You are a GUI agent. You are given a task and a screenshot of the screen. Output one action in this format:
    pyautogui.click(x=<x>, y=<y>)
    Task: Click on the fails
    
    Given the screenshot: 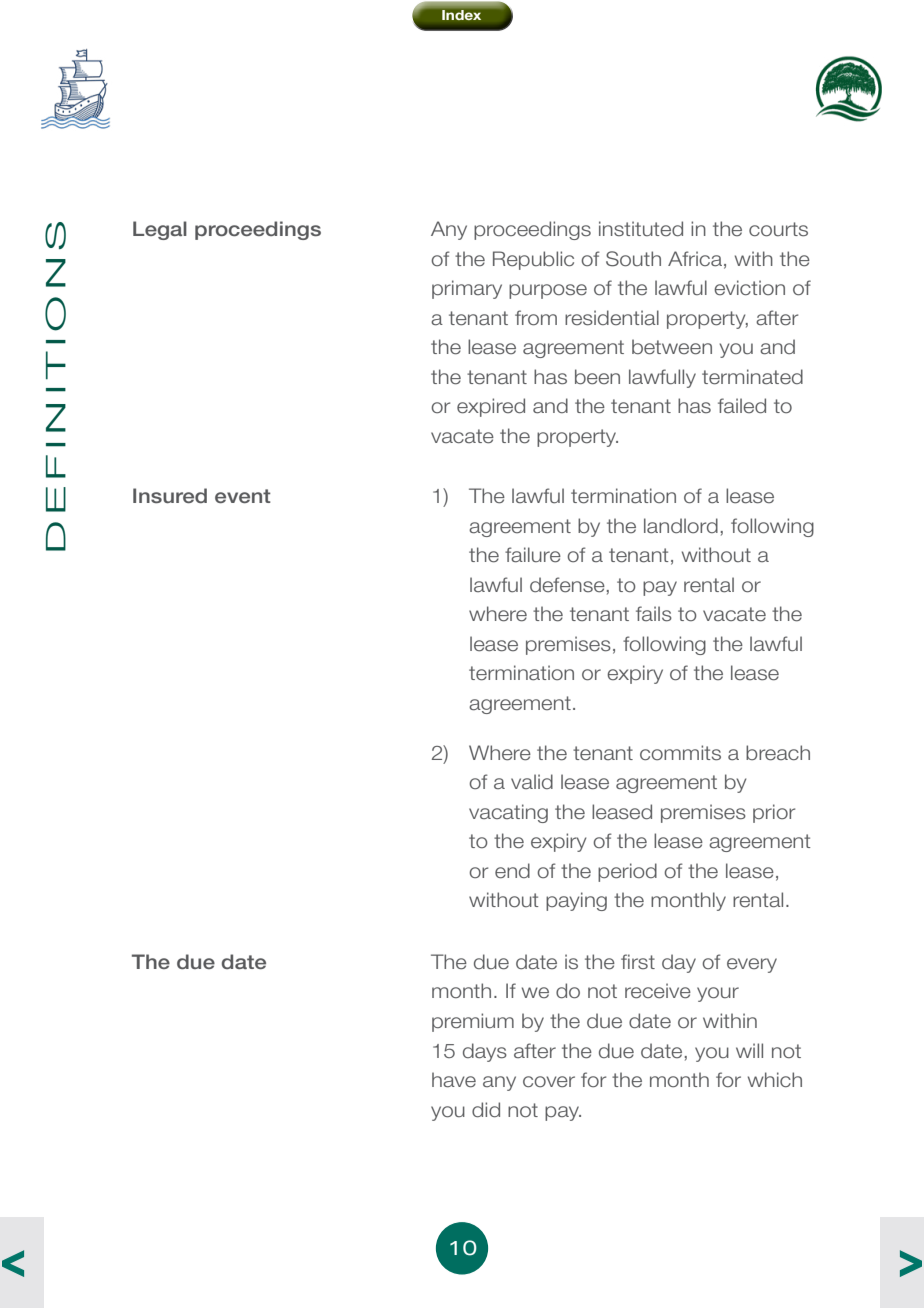 What is the action you would take?
    pyautogui.click(x=654, y=614)
